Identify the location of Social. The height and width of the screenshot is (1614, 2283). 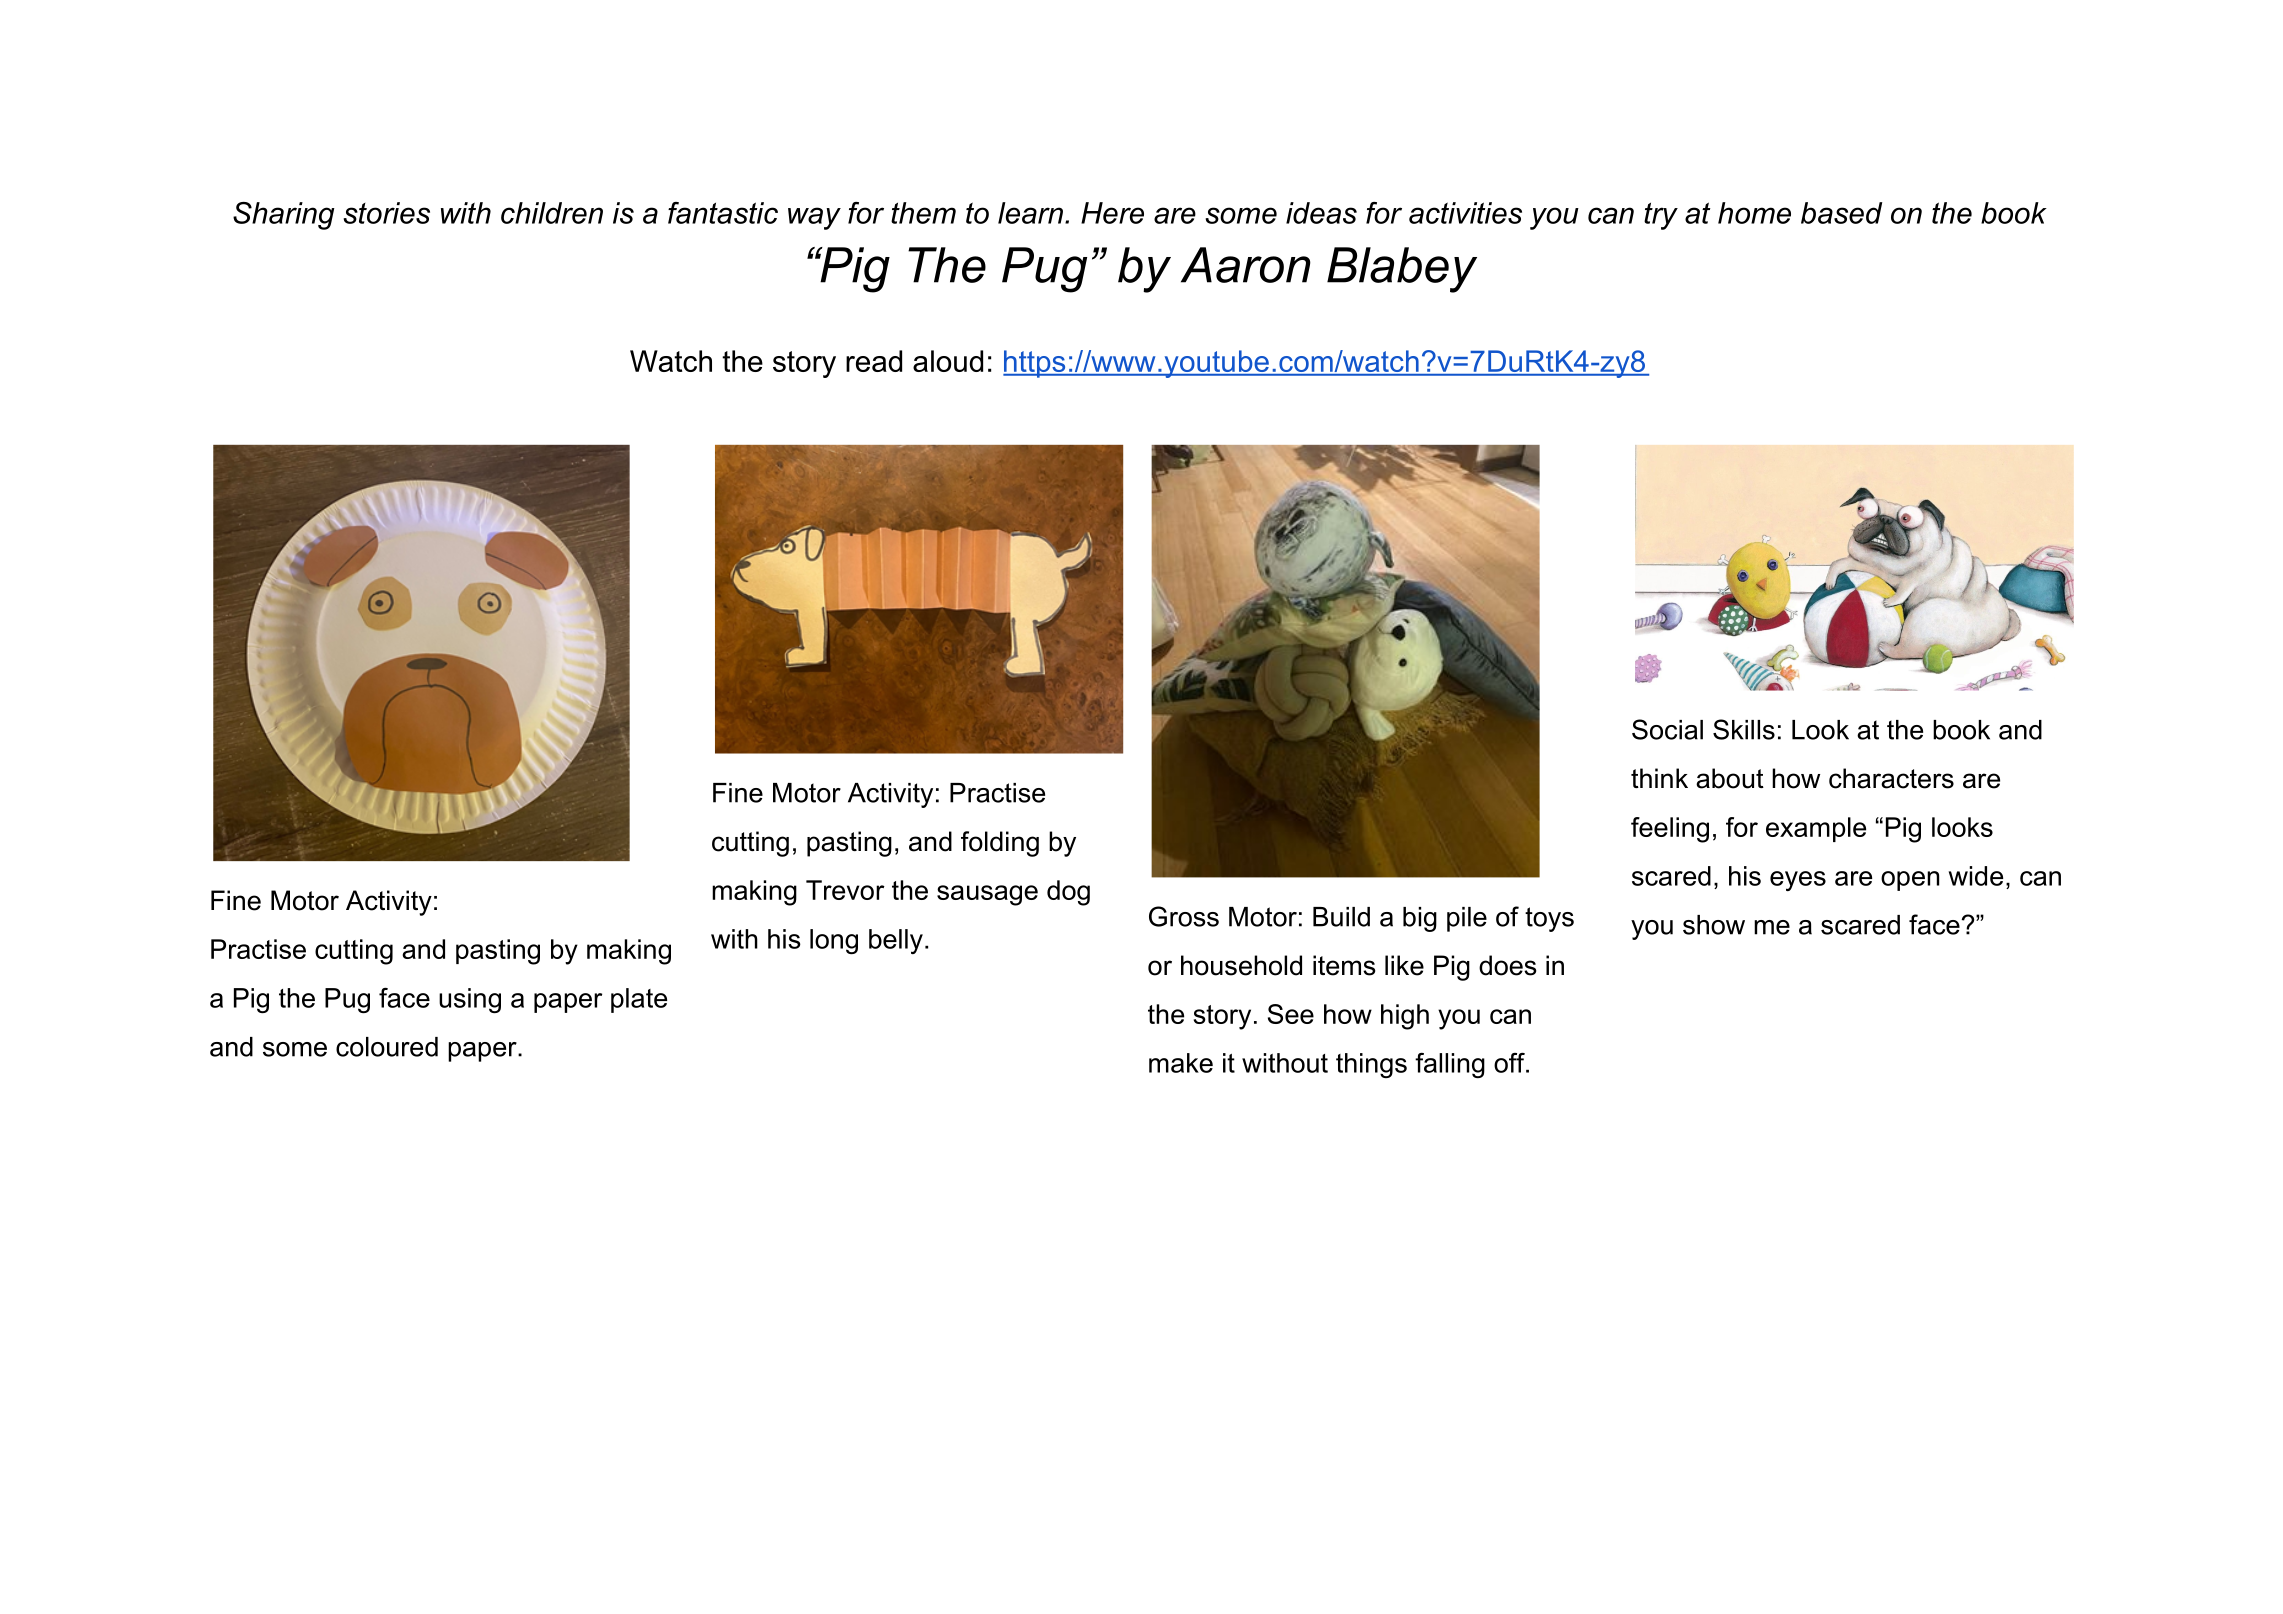
(1667, 729).
